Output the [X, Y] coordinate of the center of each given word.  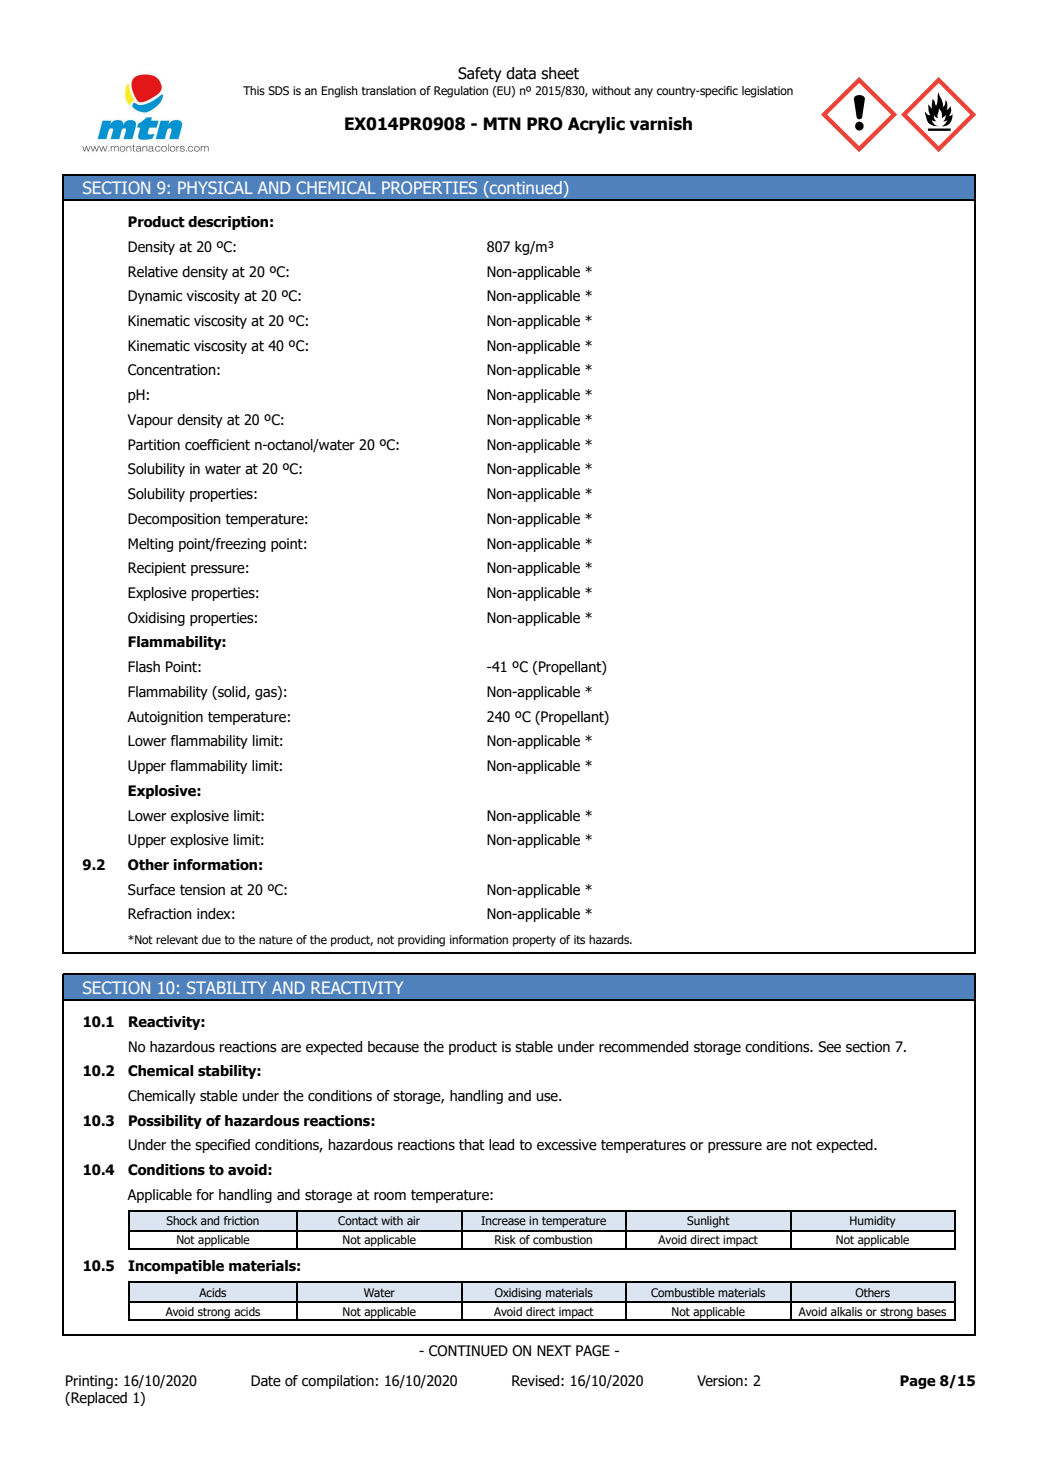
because [393, 1047]
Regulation [461, 92]
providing [421, 941]
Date [266, 1381]
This [254, 90]
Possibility [165, 1122]
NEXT [554, 1350]
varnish [661, 124]
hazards [610, 939]
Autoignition [165, 718]
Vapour [150, 421]
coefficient [217, 445]
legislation [767, 92]
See [829, 1047]
